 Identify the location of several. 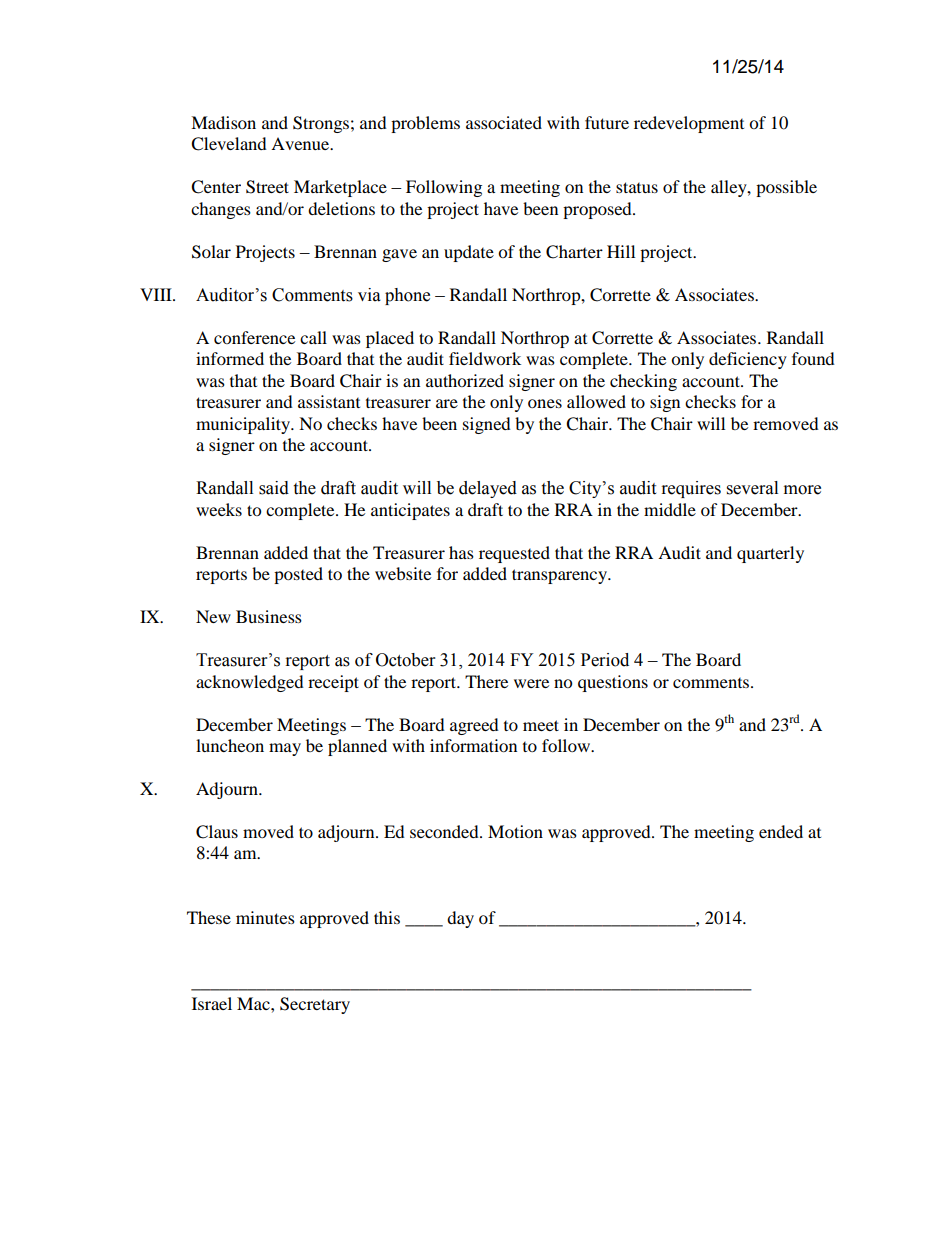
(752, 488).
